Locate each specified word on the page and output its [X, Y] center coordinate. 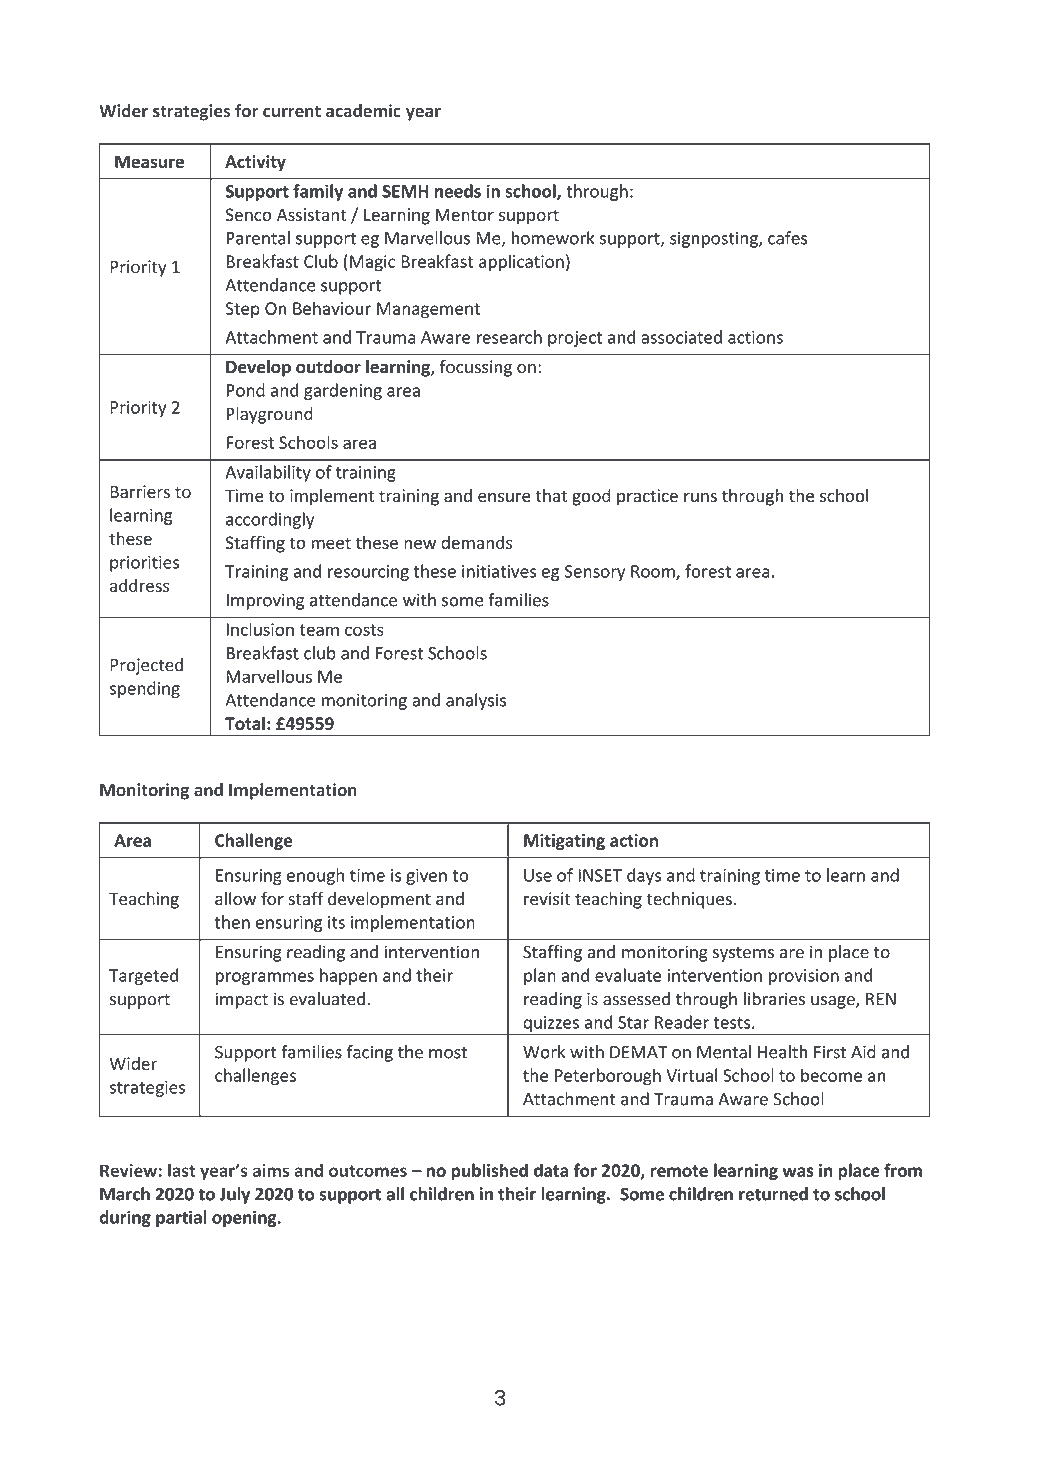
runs [700, 497]
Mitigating [564, 842]
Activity [255, 163]
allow [235, 899]
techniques [689, 900]
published [489, 1171]
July [235, 1195]
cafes [787, 238]
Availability [268, 473]
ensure [504, 497]
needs [458, 191]
